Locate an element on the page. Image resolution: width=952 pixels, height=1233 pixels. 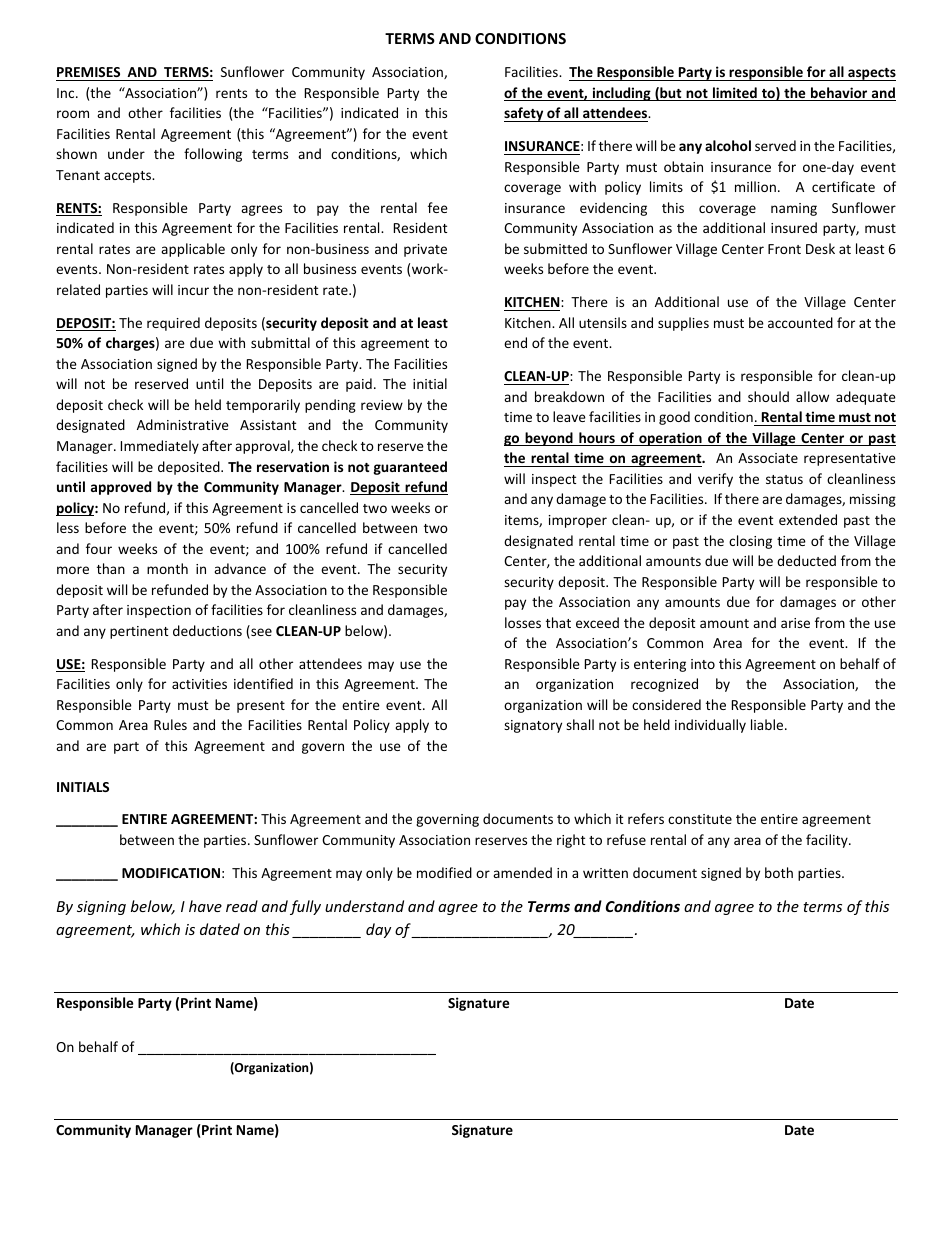
have is located at coordinates (205, 906).
